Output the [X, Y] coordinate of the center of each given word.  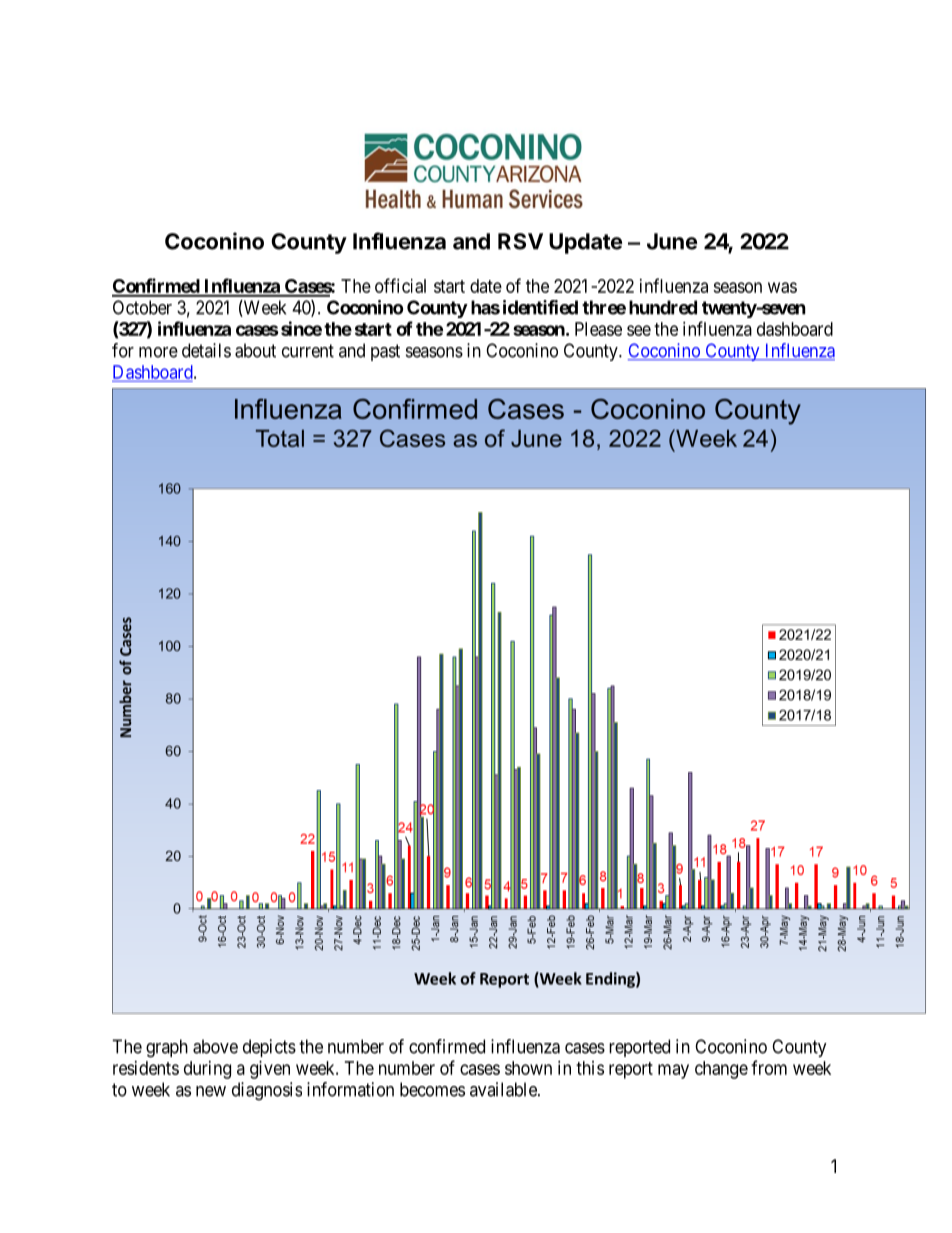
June [672, 241]
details [206, 350]
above [215, 1046]
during [207, 1070]
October [142, 307]
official [400, 285]
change [721, 1070]
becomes [432, 1089]
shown [528, 1068]
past [385, 352]
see [639, 330]
